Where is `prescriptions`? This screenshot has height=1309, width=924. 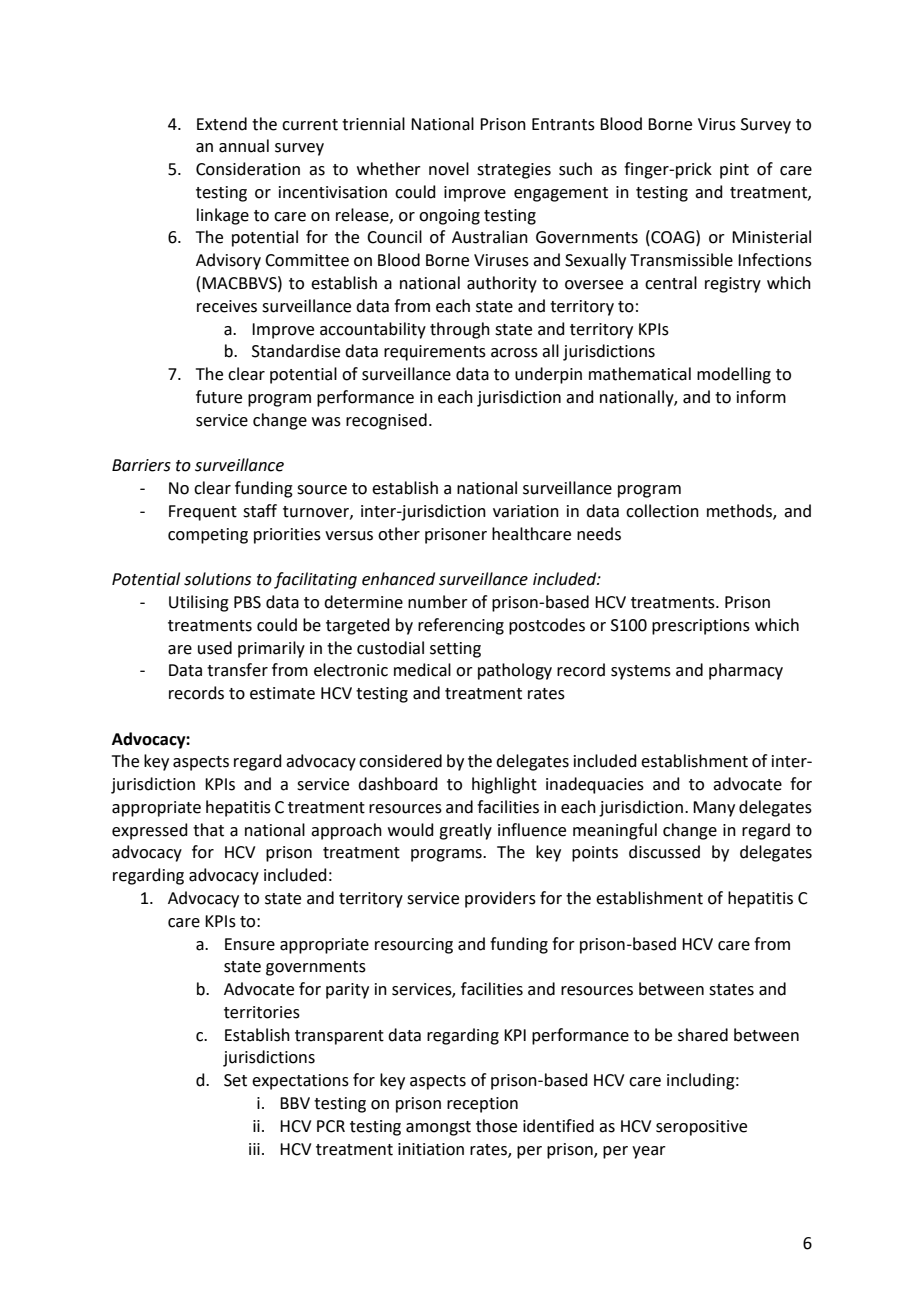 prescriptions is located at coordinates (701, 627).
